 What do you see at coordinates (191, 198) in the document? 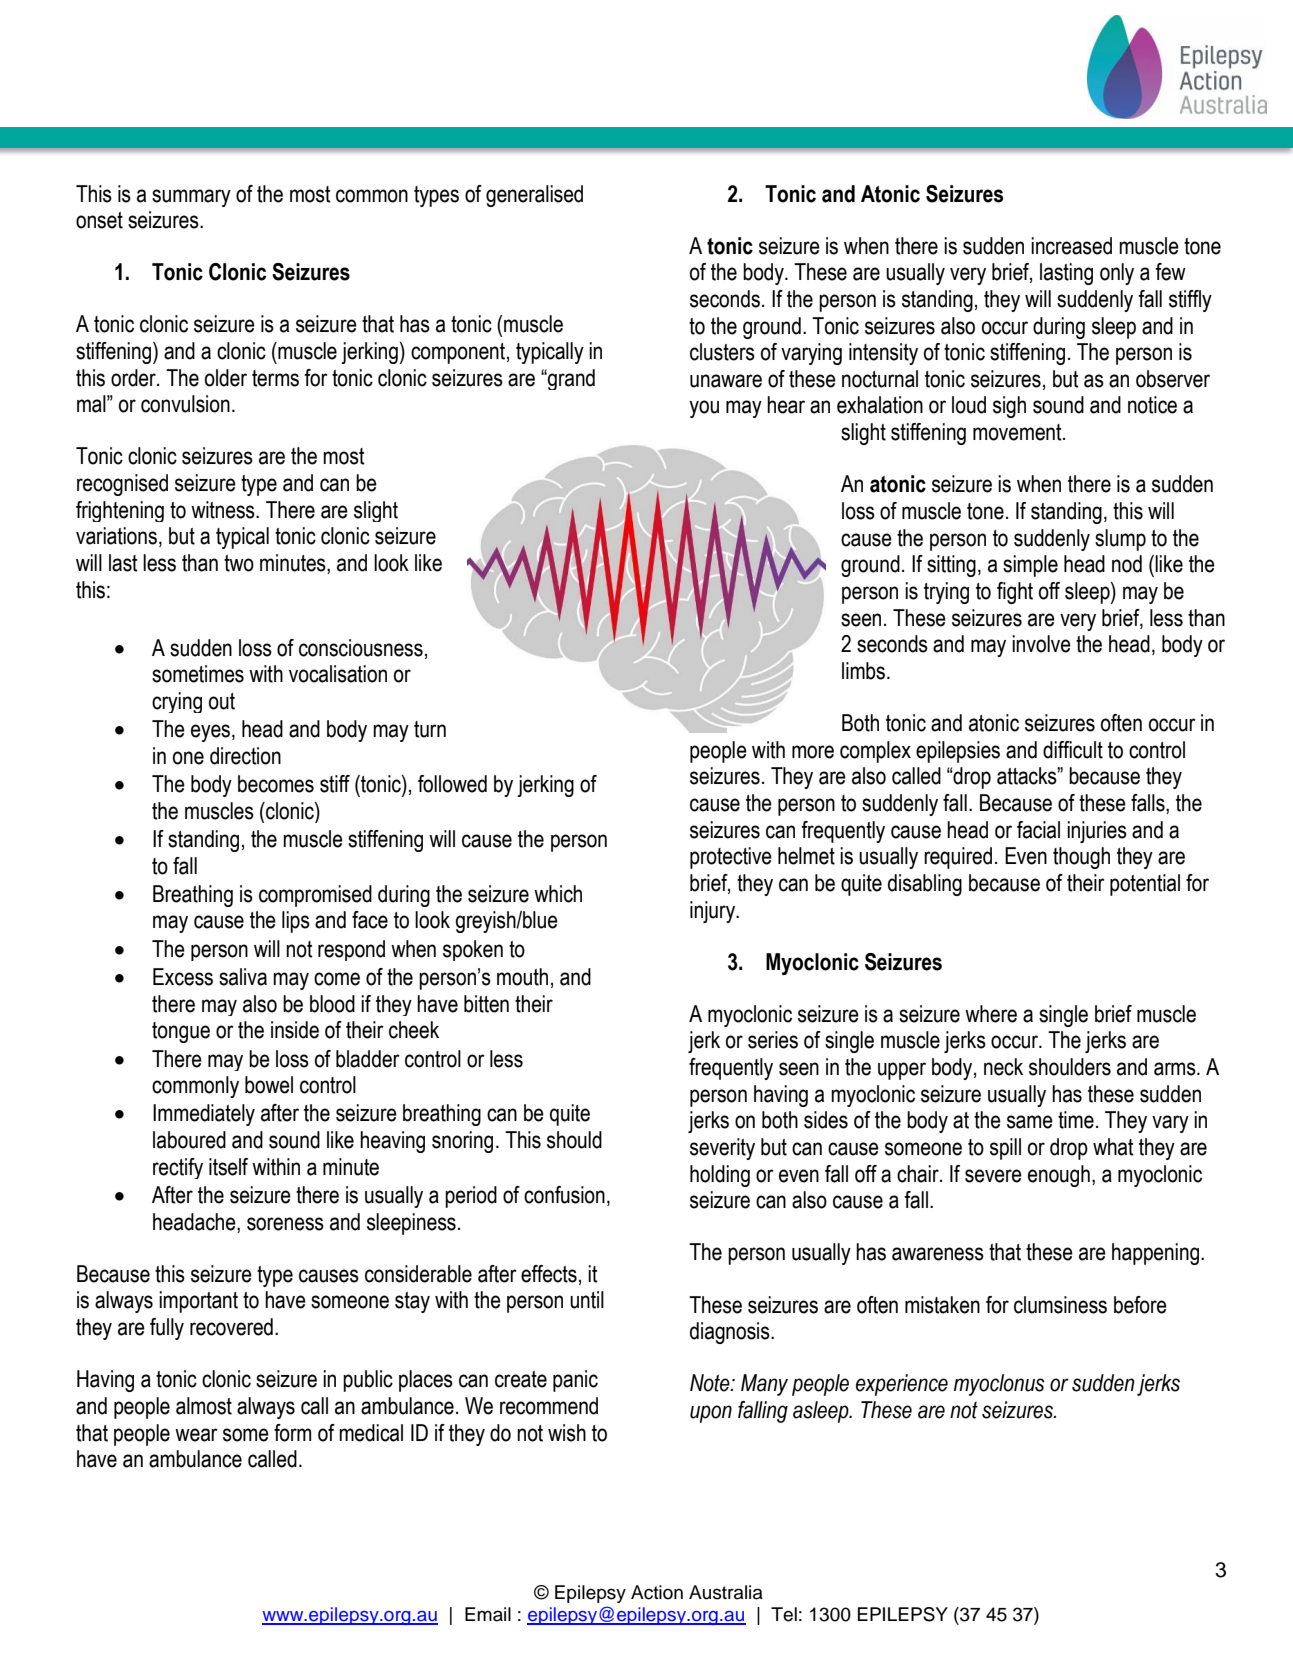
I see `summary` at bounding box center [191, 198].
